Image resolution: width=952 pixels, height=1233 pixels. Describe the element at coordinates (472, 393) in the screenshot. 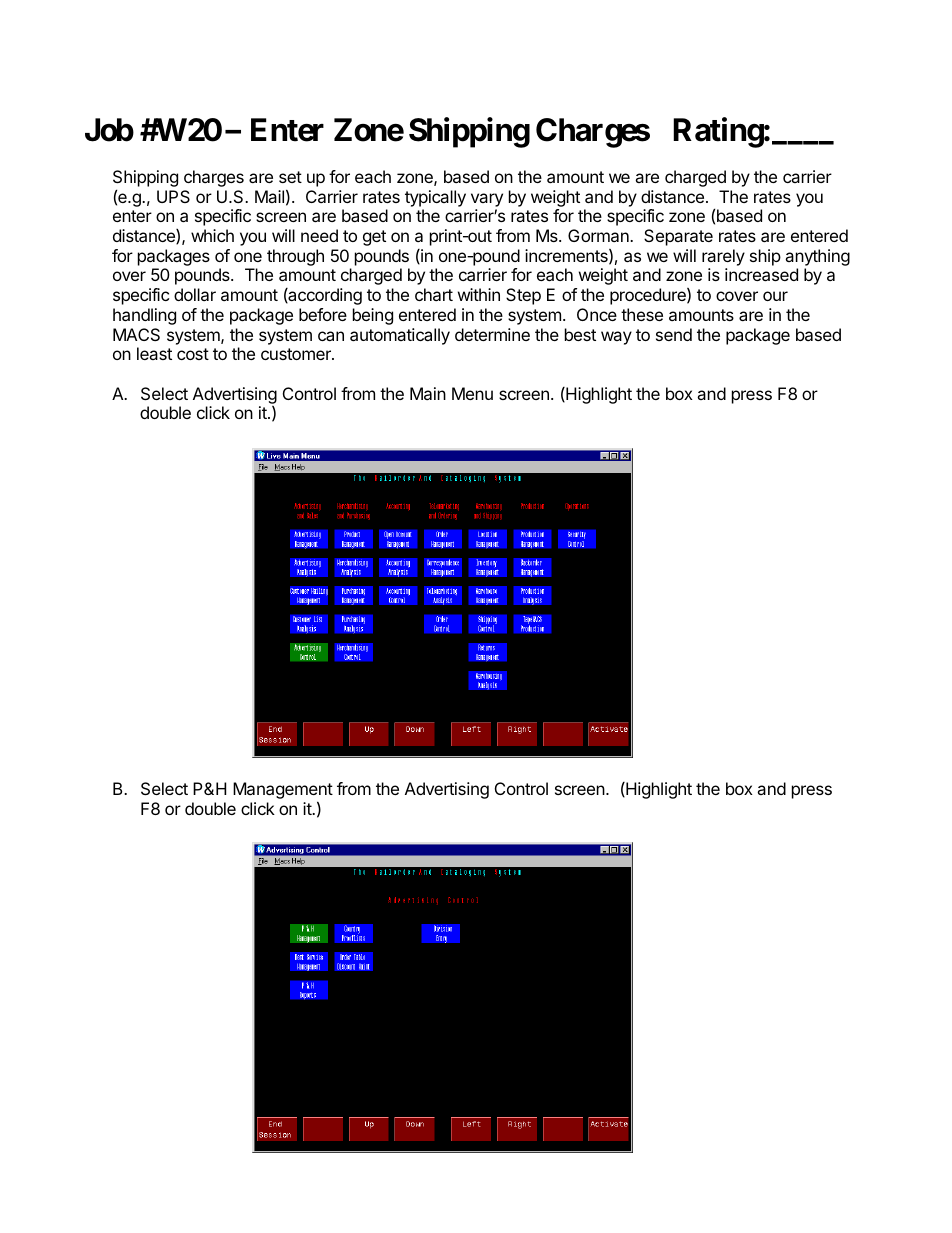

I see `Menu` at that location.
